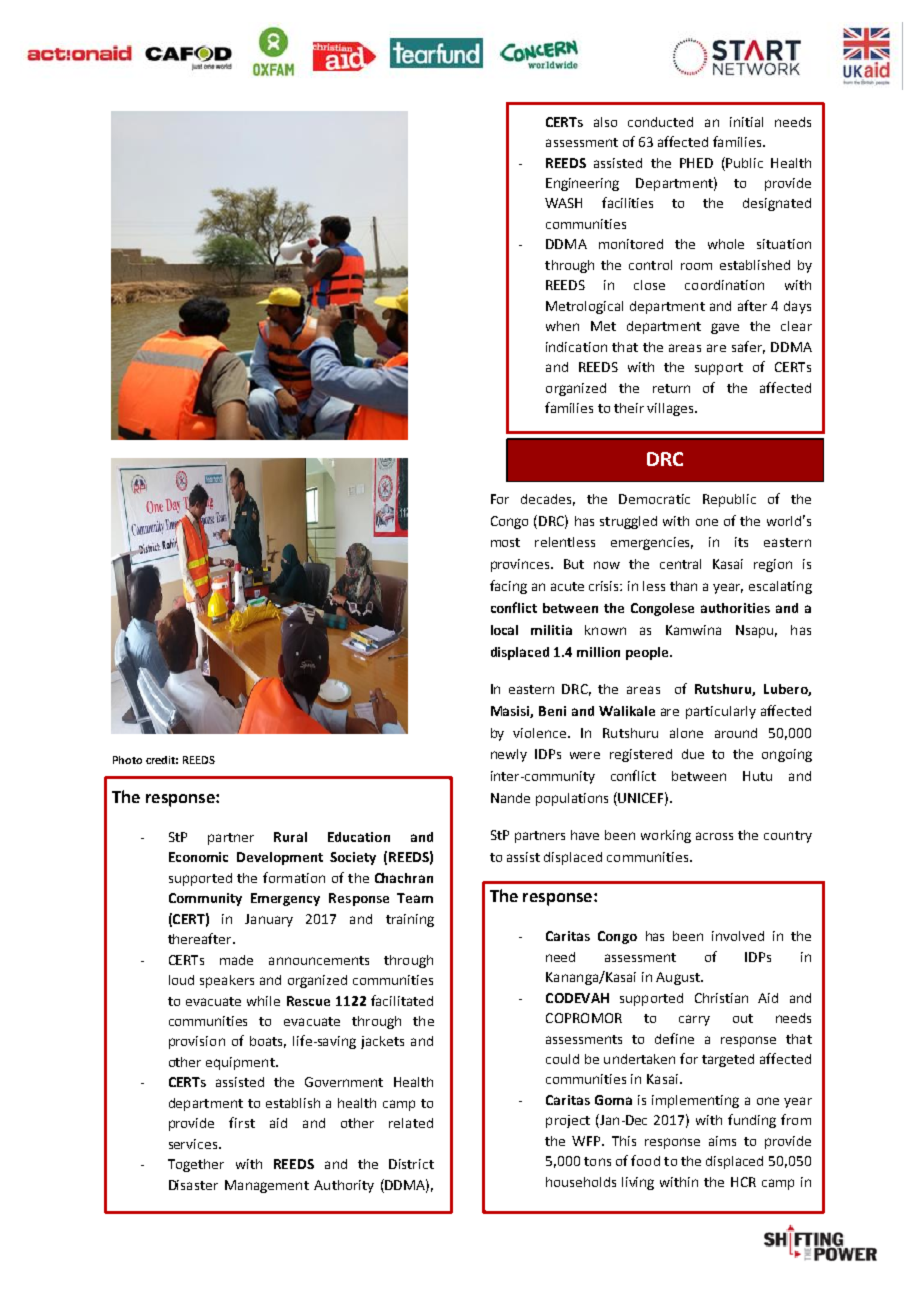  Describe the element at coordinates (722, 1141) in the screenshot. I see `aims` at that location.
